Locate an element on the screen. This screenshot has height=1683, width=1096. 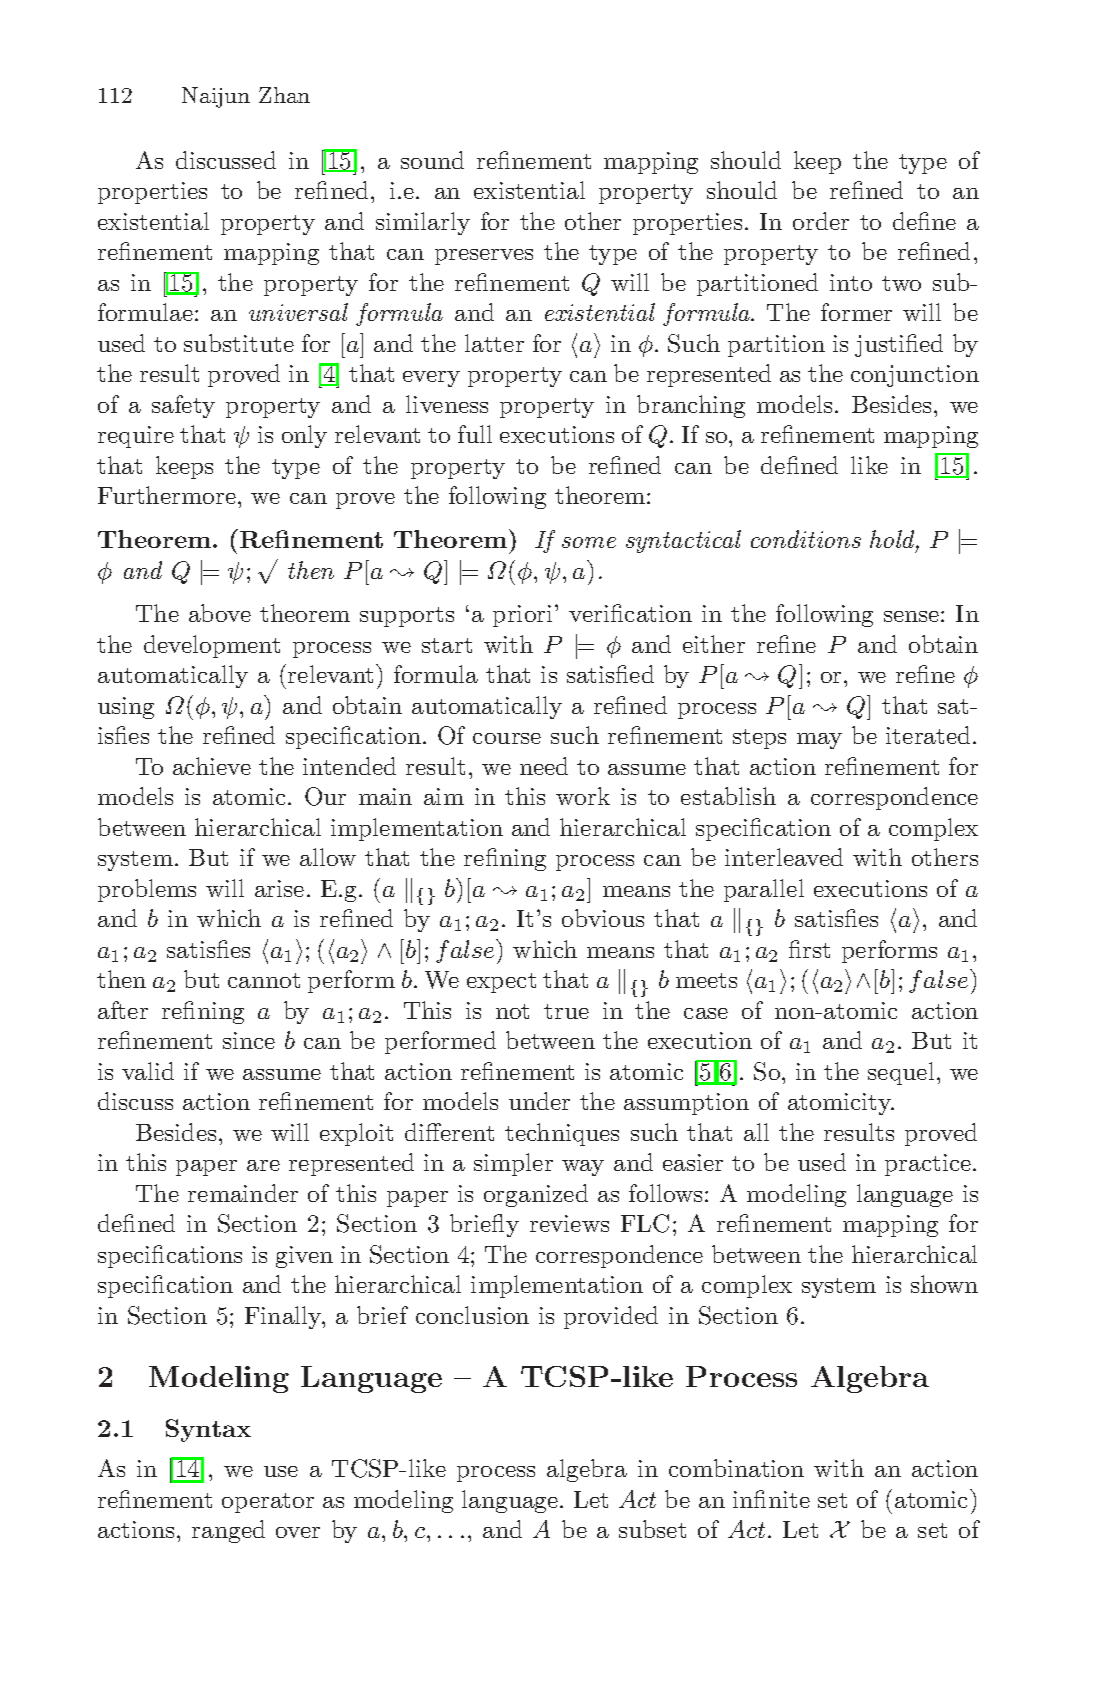
operator is located at coordinates (268, 1503).
